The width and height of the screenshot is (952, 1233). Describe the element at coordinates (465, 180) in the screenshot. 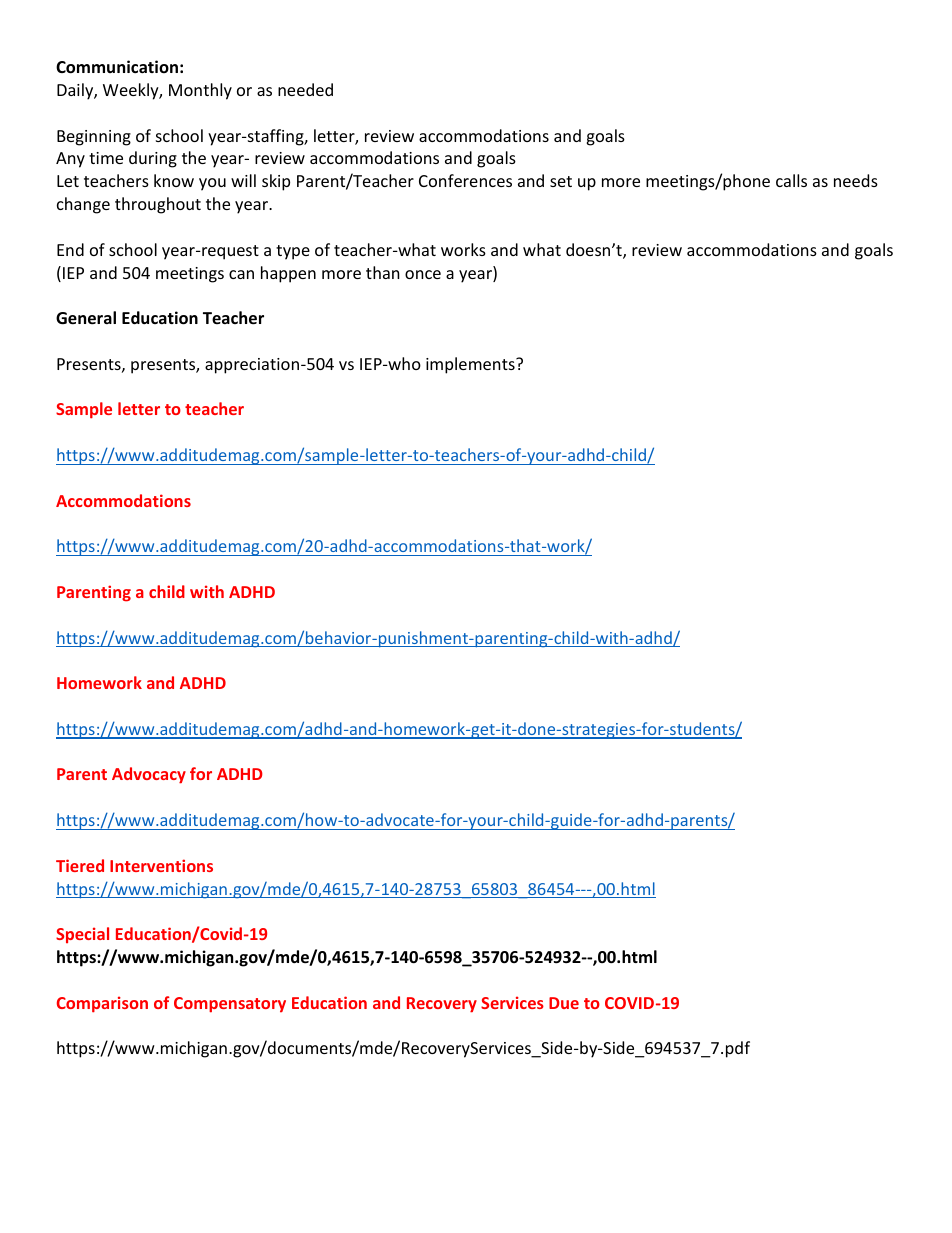

I see `Conferences` at that location.
